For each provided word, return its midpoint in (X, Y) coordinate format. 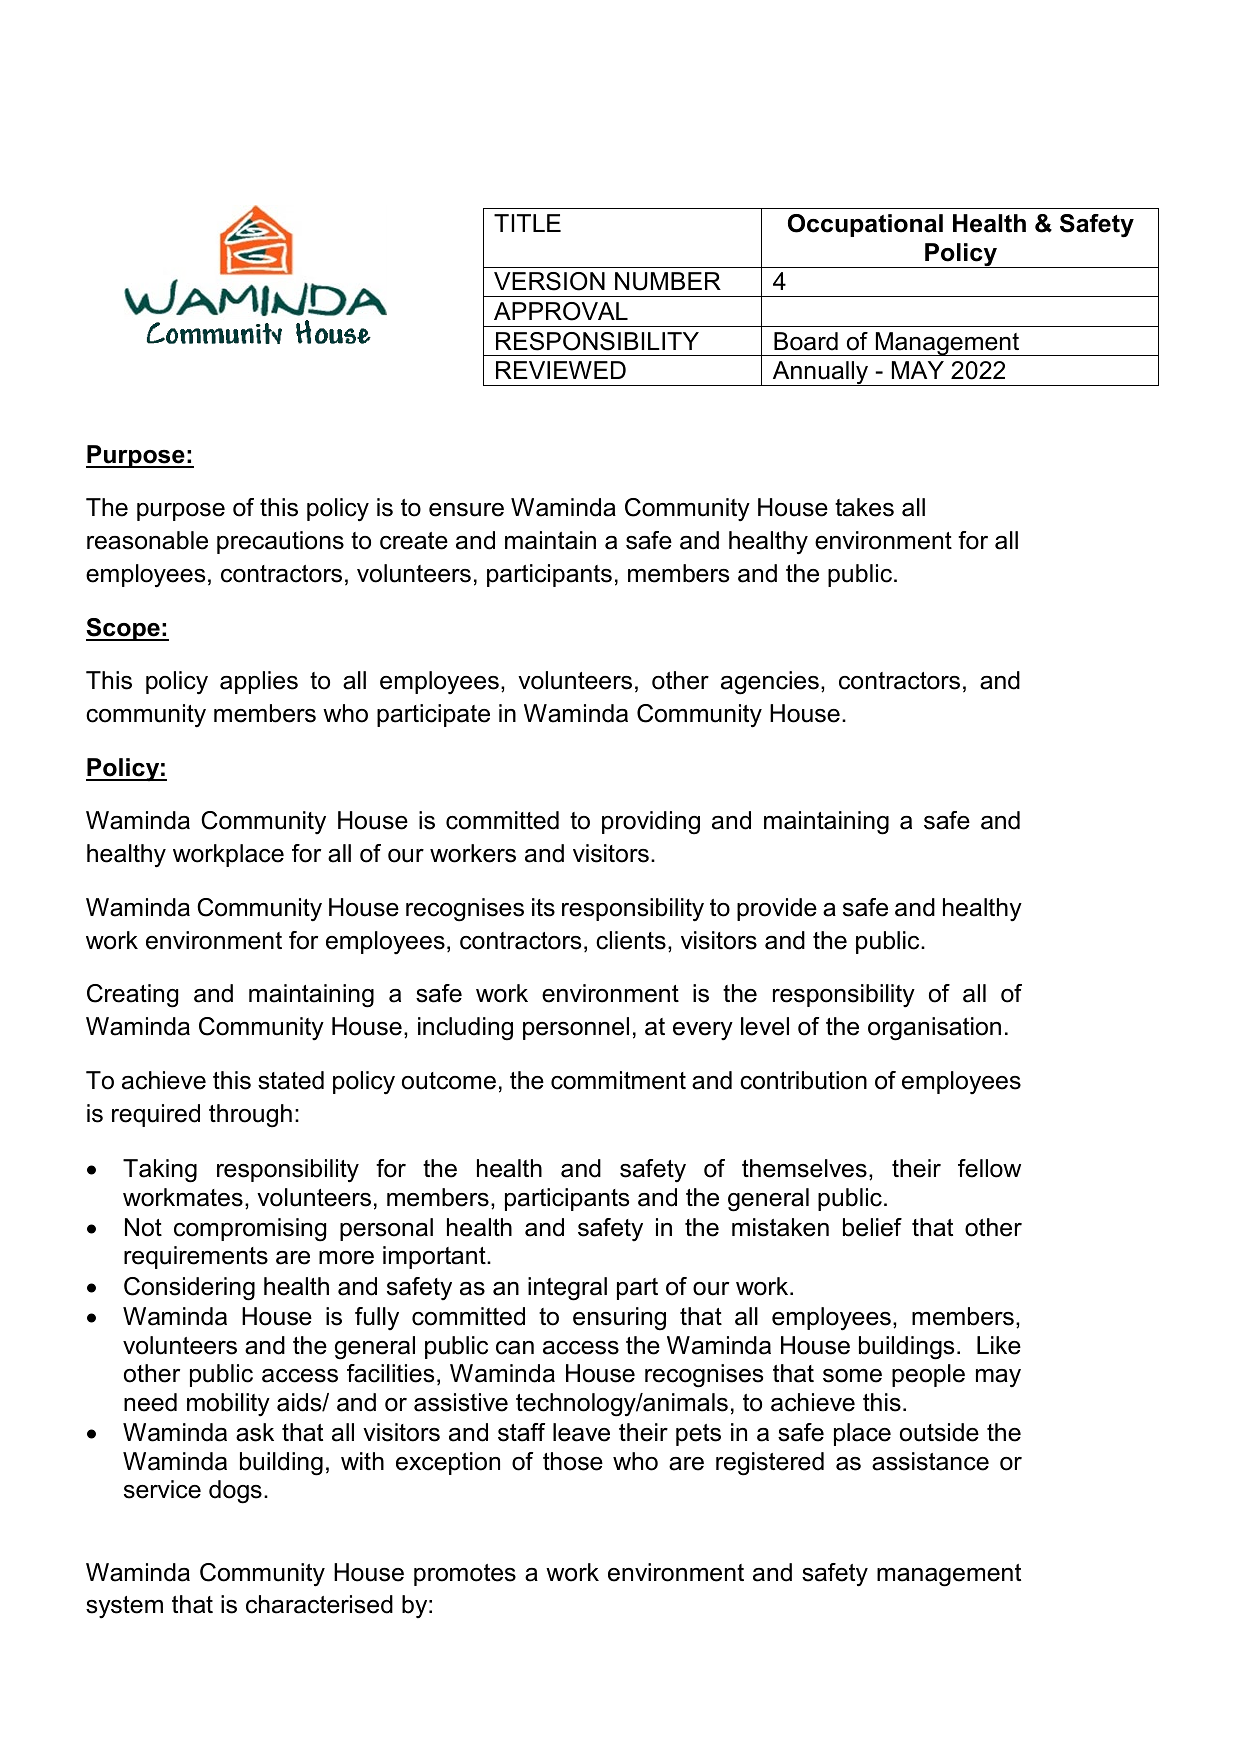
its (543, 907)
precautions (280, 542)
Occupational (865, 225)
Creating (132, 996)
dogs (235, 1492)
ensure (466, 510)
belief (872, 1227)
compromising (250, 1230)
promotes (465, 1575)
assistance (930, 1461)
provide (777, 909)
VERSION (549, 281)
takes (864, 507)
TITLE (527, 223)
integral (567, 1289)
